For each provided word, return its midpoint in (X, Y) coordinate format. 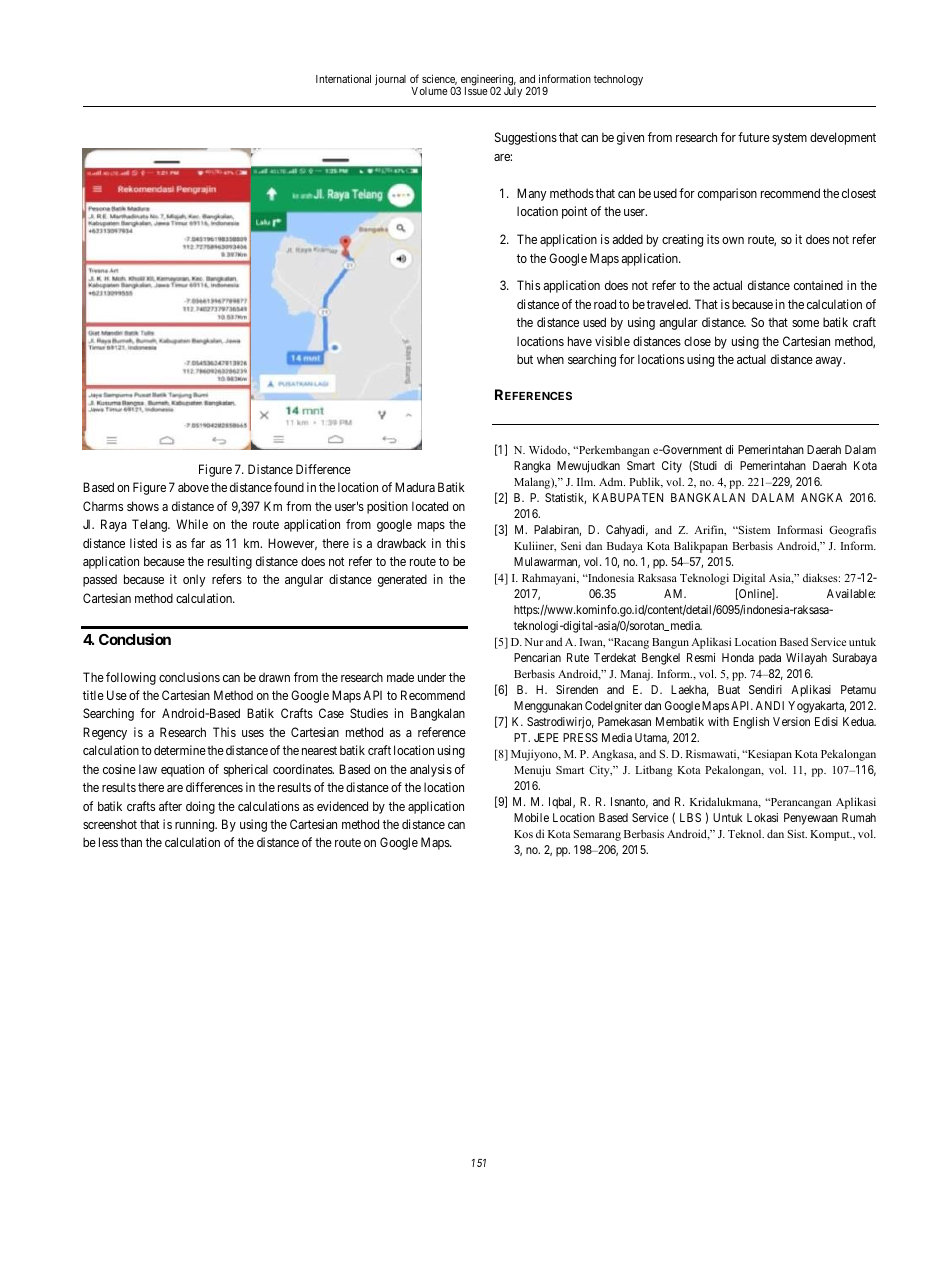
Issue (476, 91)
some (805, 323)
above (193, 487)
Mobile (531, 817)
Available (851, 593)
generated (402, 580)
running (196, 825)
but (525, 359)
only (194, 580)
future (754, 137)
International (343, 78)
